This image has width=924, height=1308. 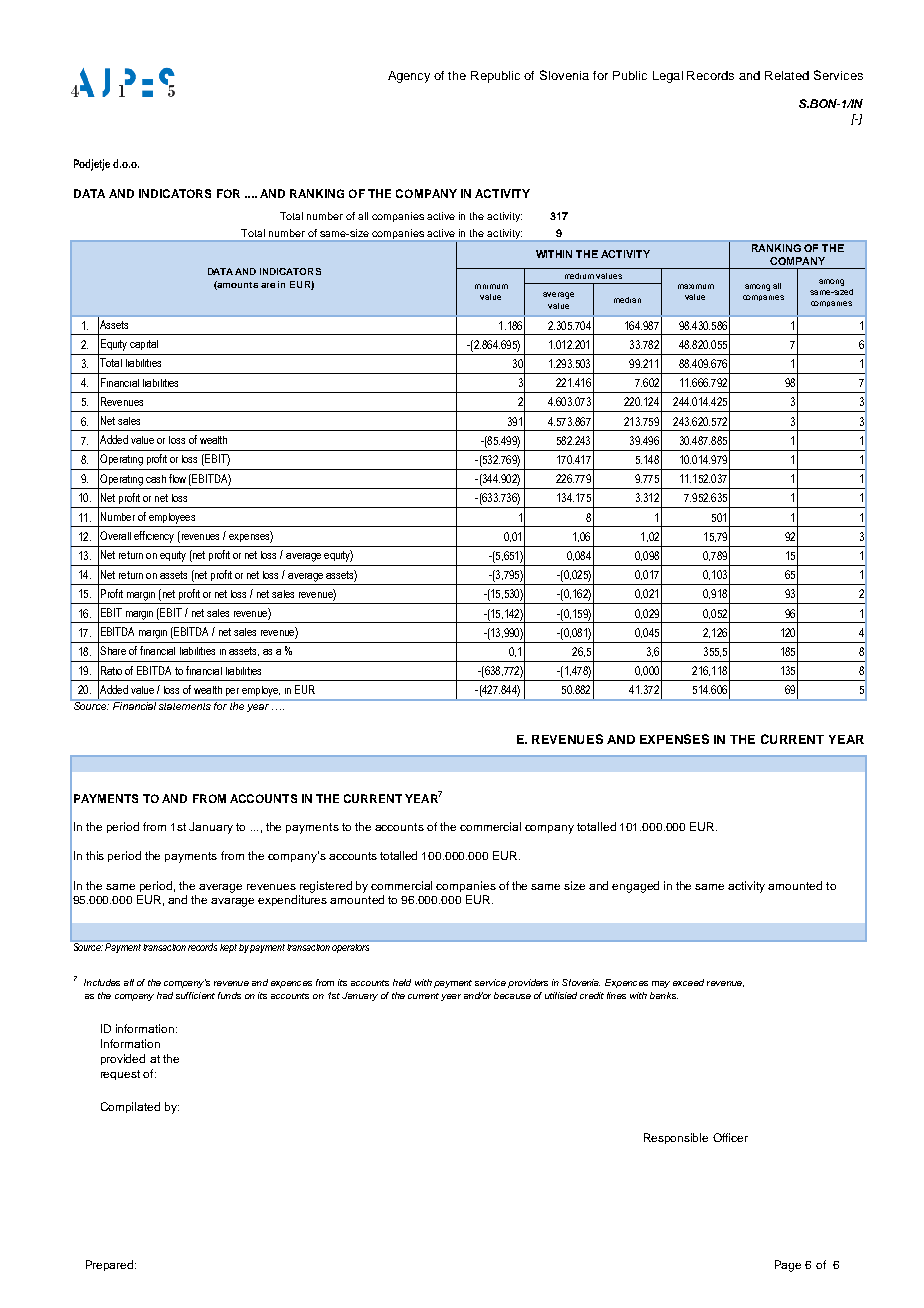 What do you see at coordinates (491, 286) in the image?
I see `minimum` at bounding box center [491, 286].
